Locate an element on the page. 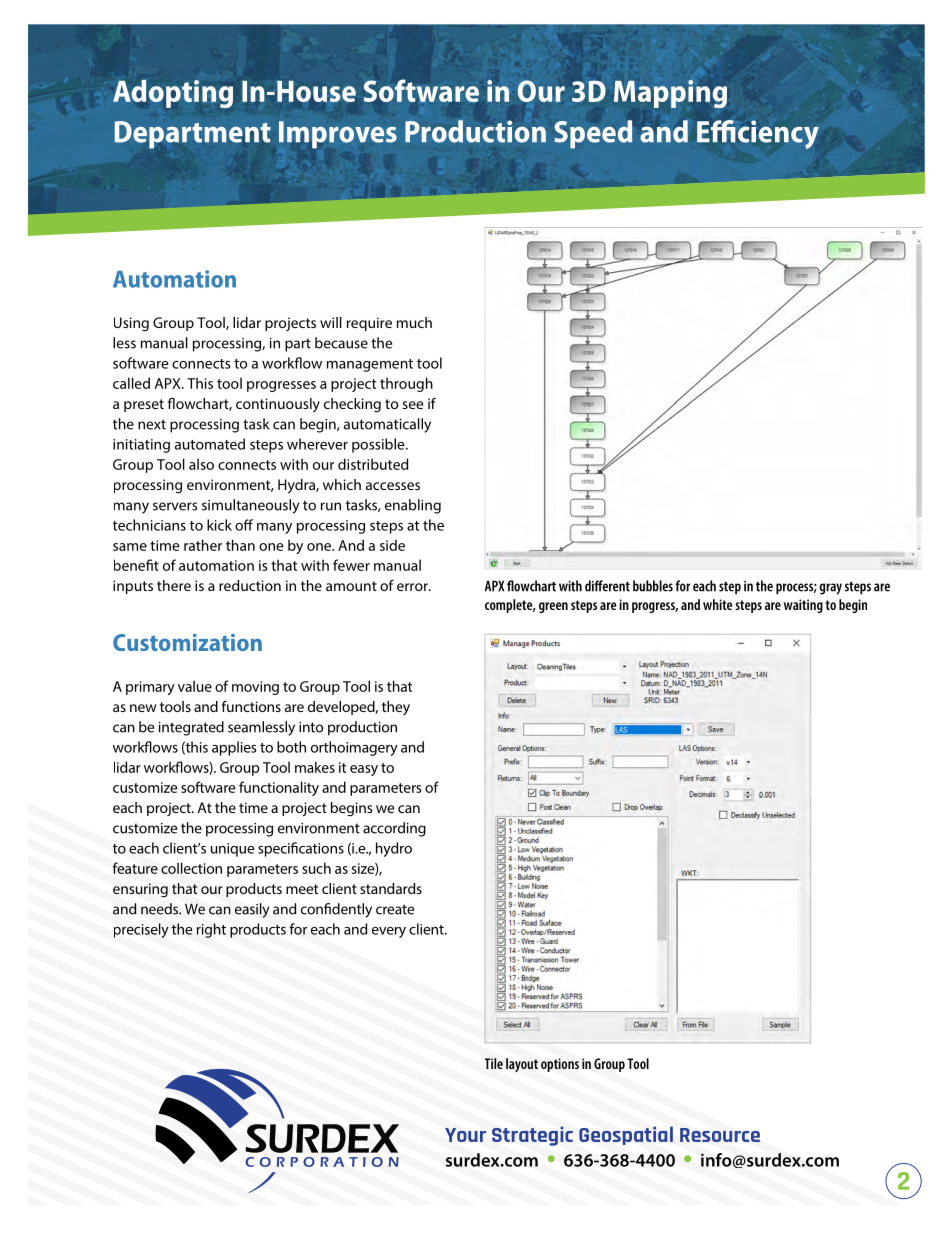 This document has width=952, height=1233. Resource is located at coordinates (720, 1135).
